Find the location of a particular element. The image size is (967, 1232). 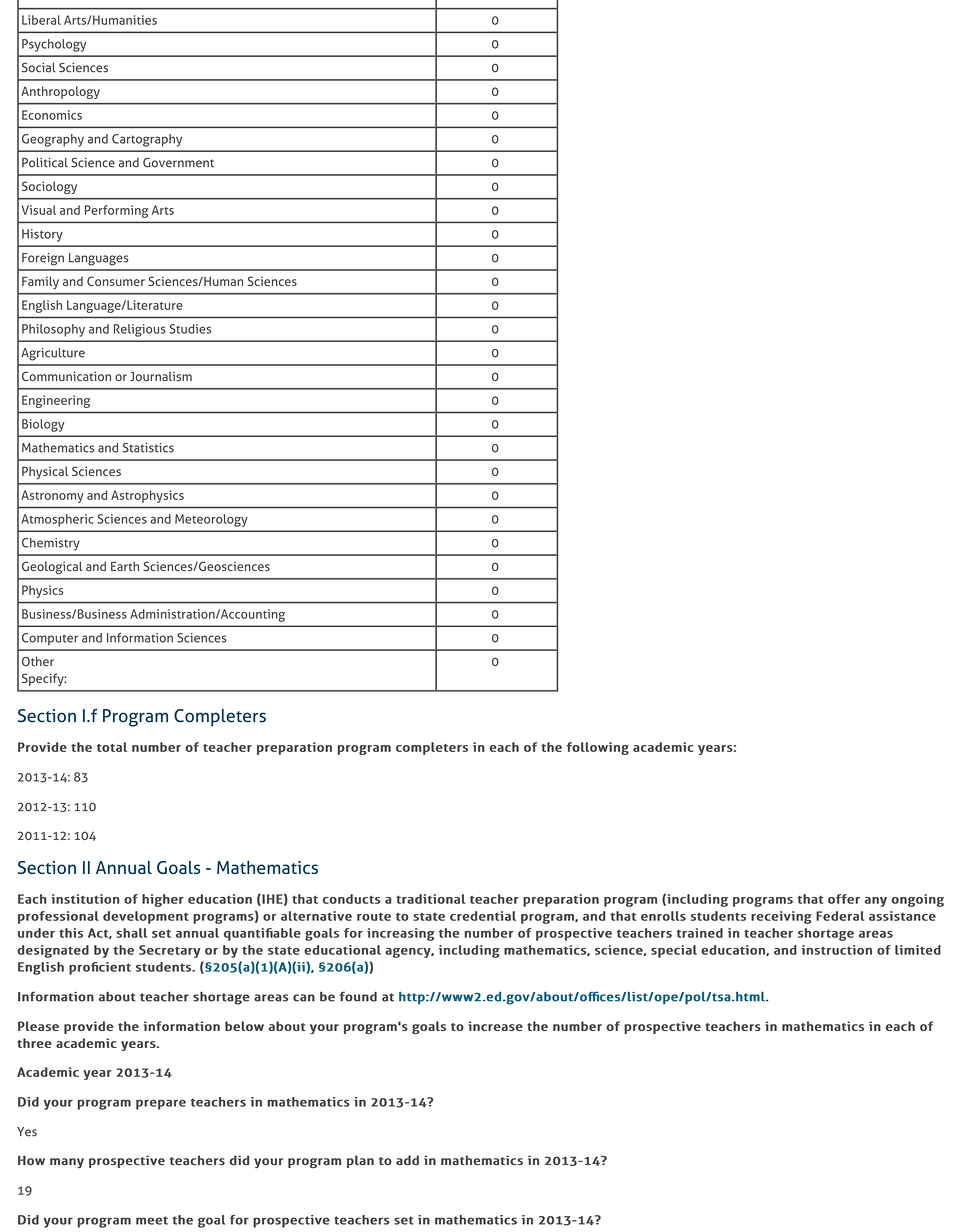

Earth is located at coordinates (125, 566).
